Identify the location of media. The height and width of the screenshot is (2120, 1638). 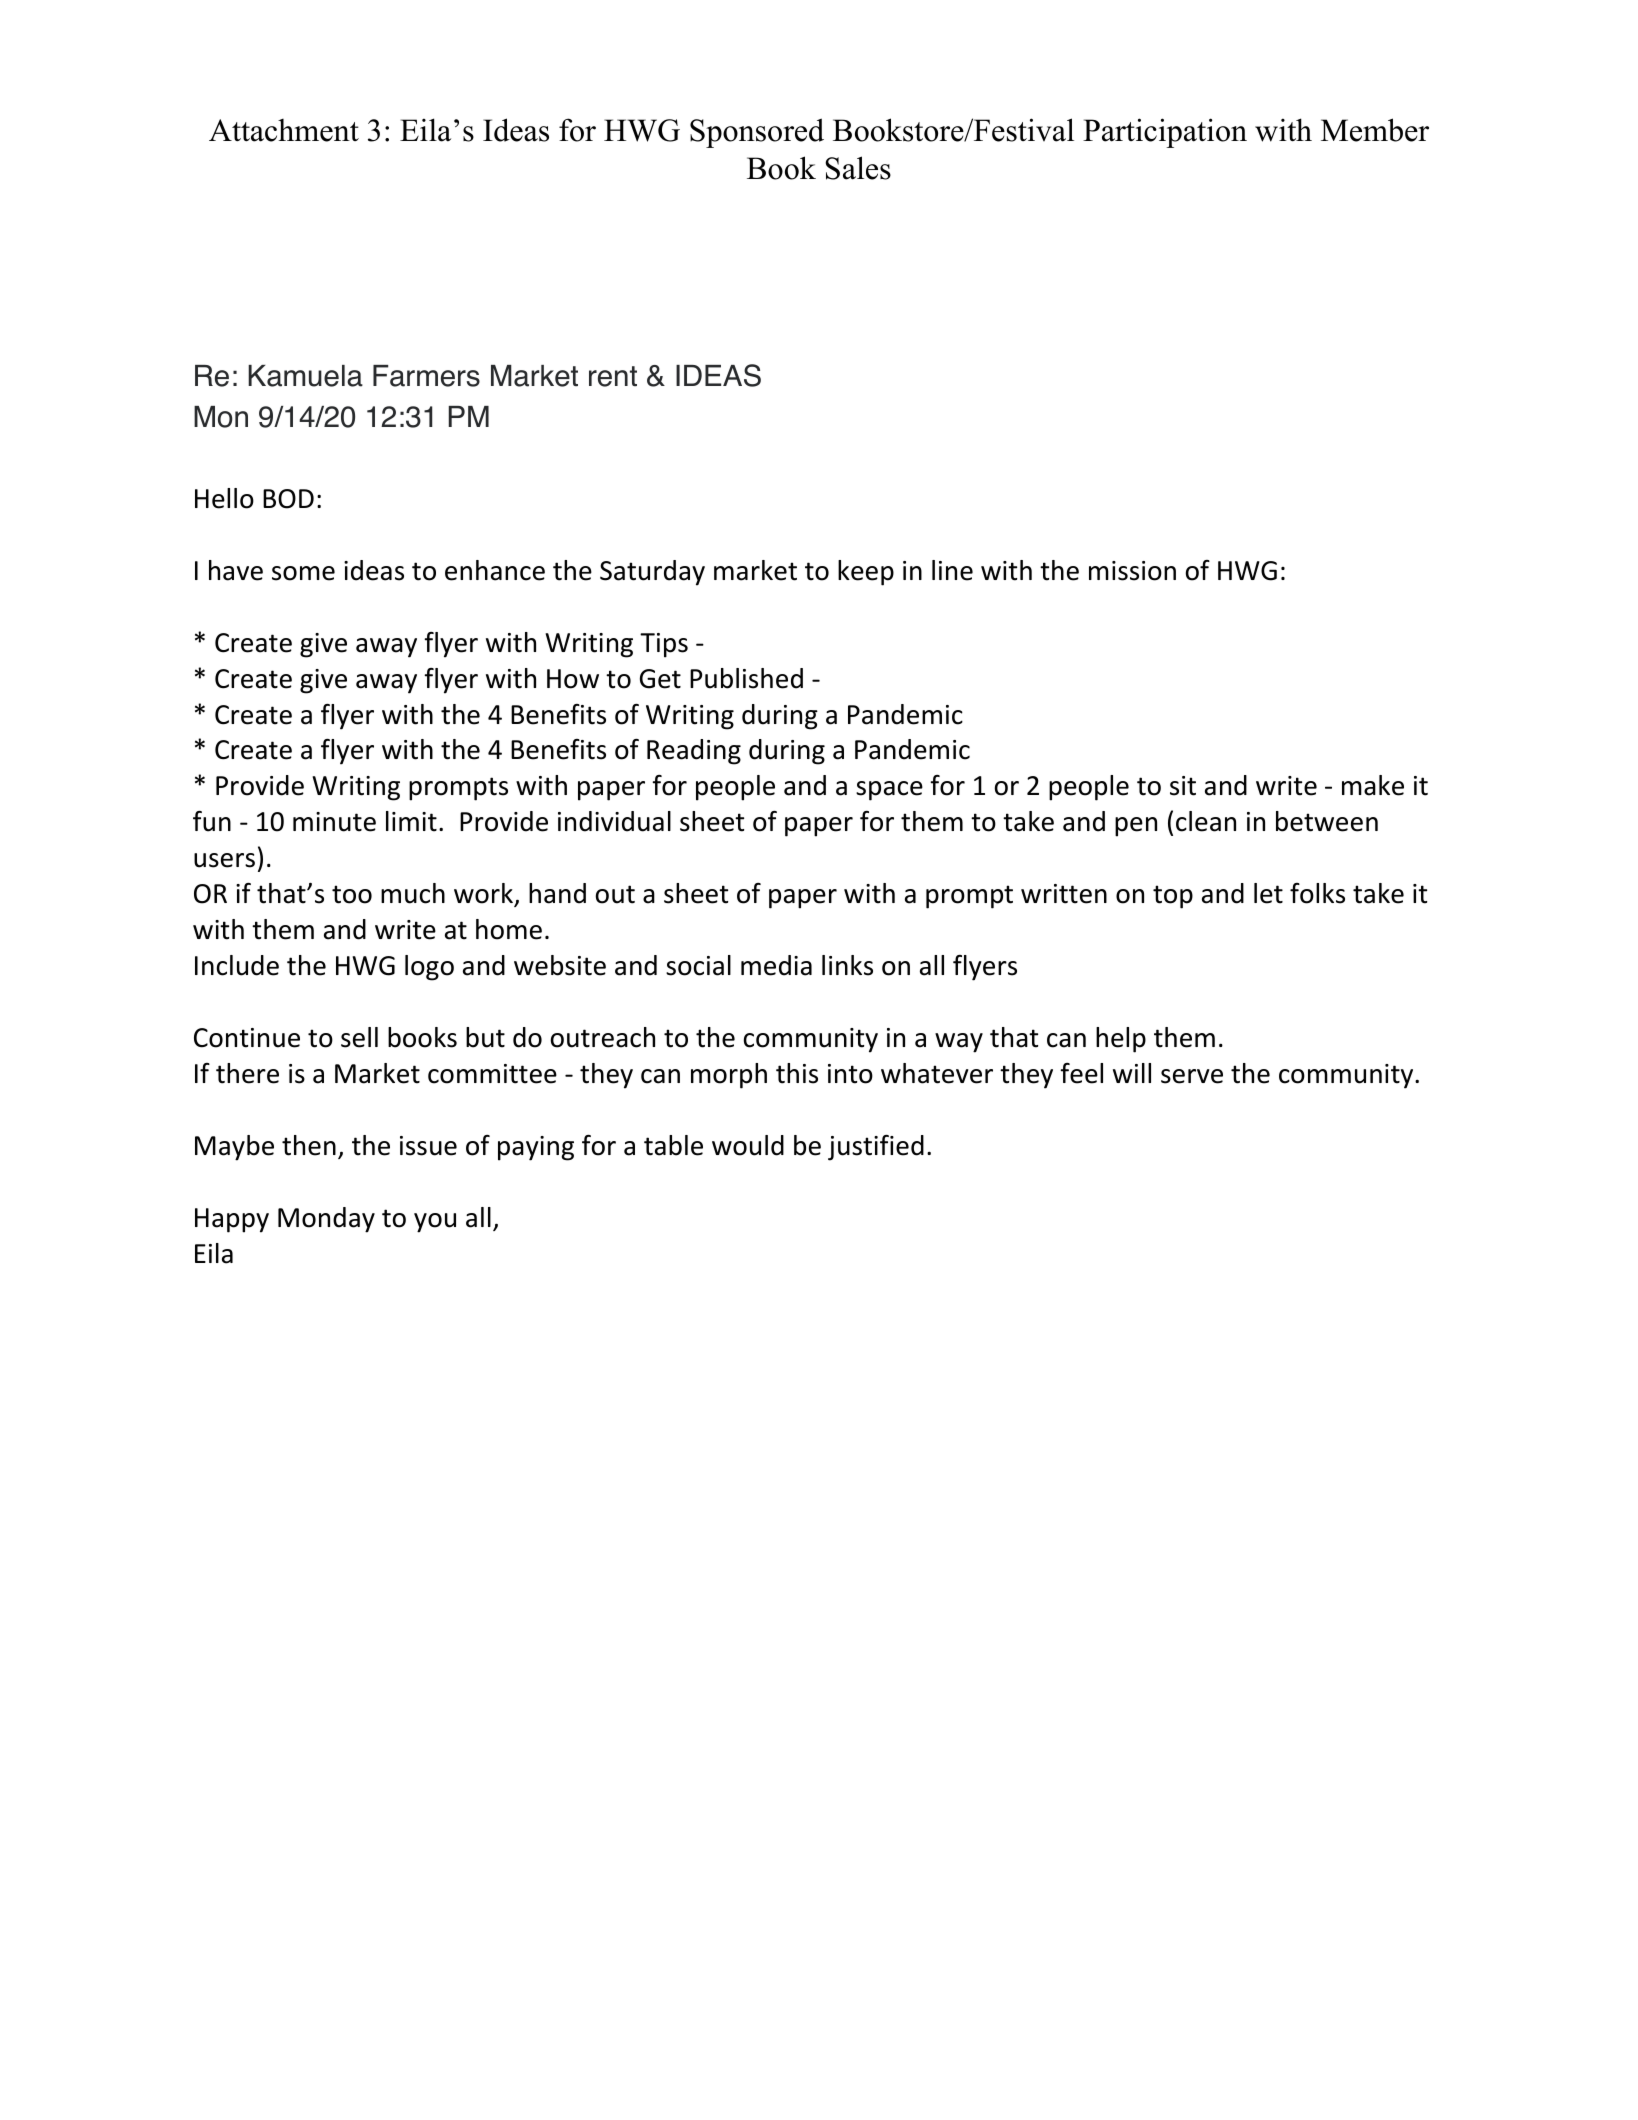
(776, 965).
